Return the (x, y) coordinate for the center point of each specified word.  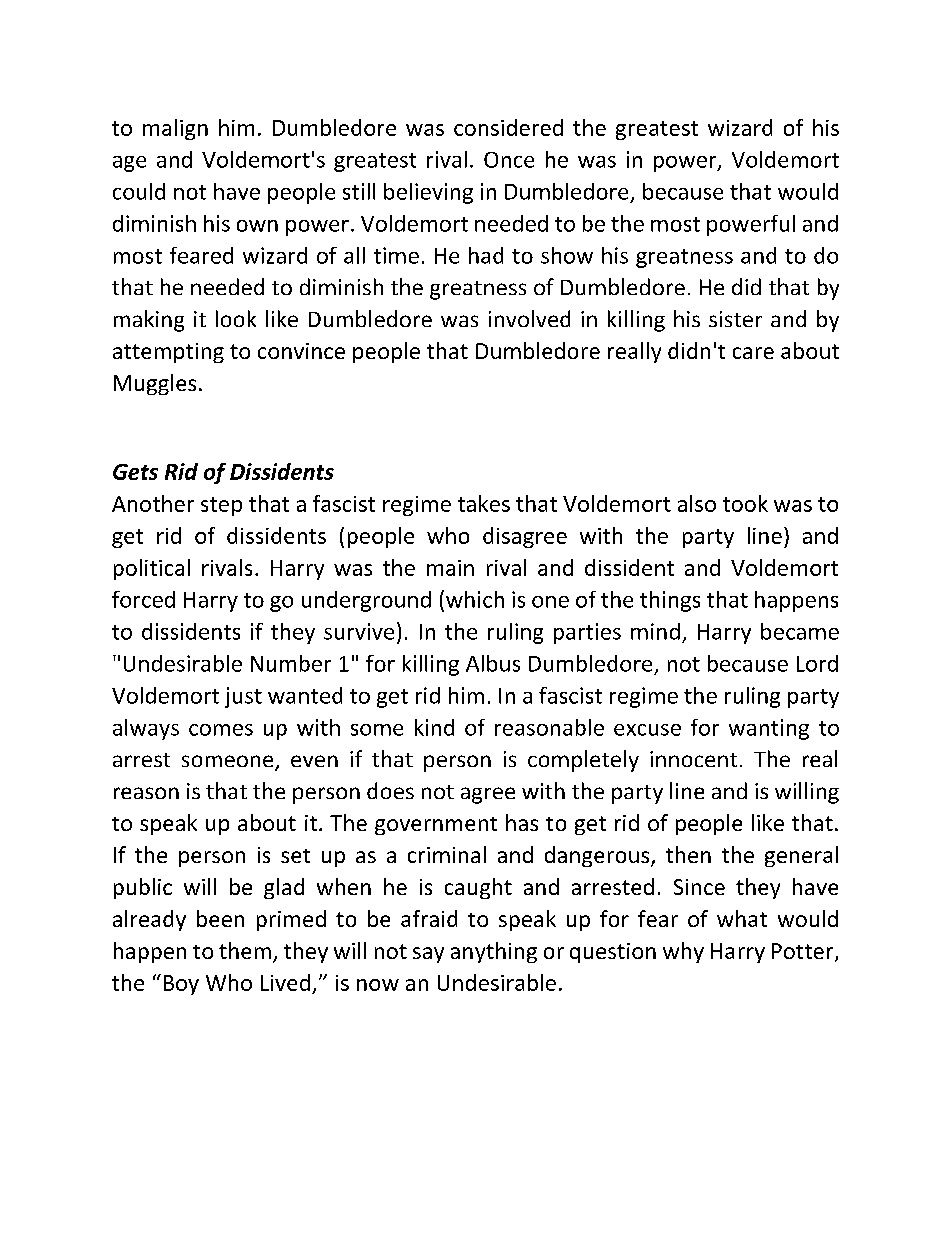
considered (508, 127)
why (683, 952)
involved (529, 318)
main (450, 568)
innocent (693, 759)
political (152, 569)
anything (494, 952)
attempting (168, 353)
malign (175, 129)
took (745, 503)
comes (221, 730)
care (753, 353)
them (245, 950)
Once (509, 160)
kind (434, 727)
